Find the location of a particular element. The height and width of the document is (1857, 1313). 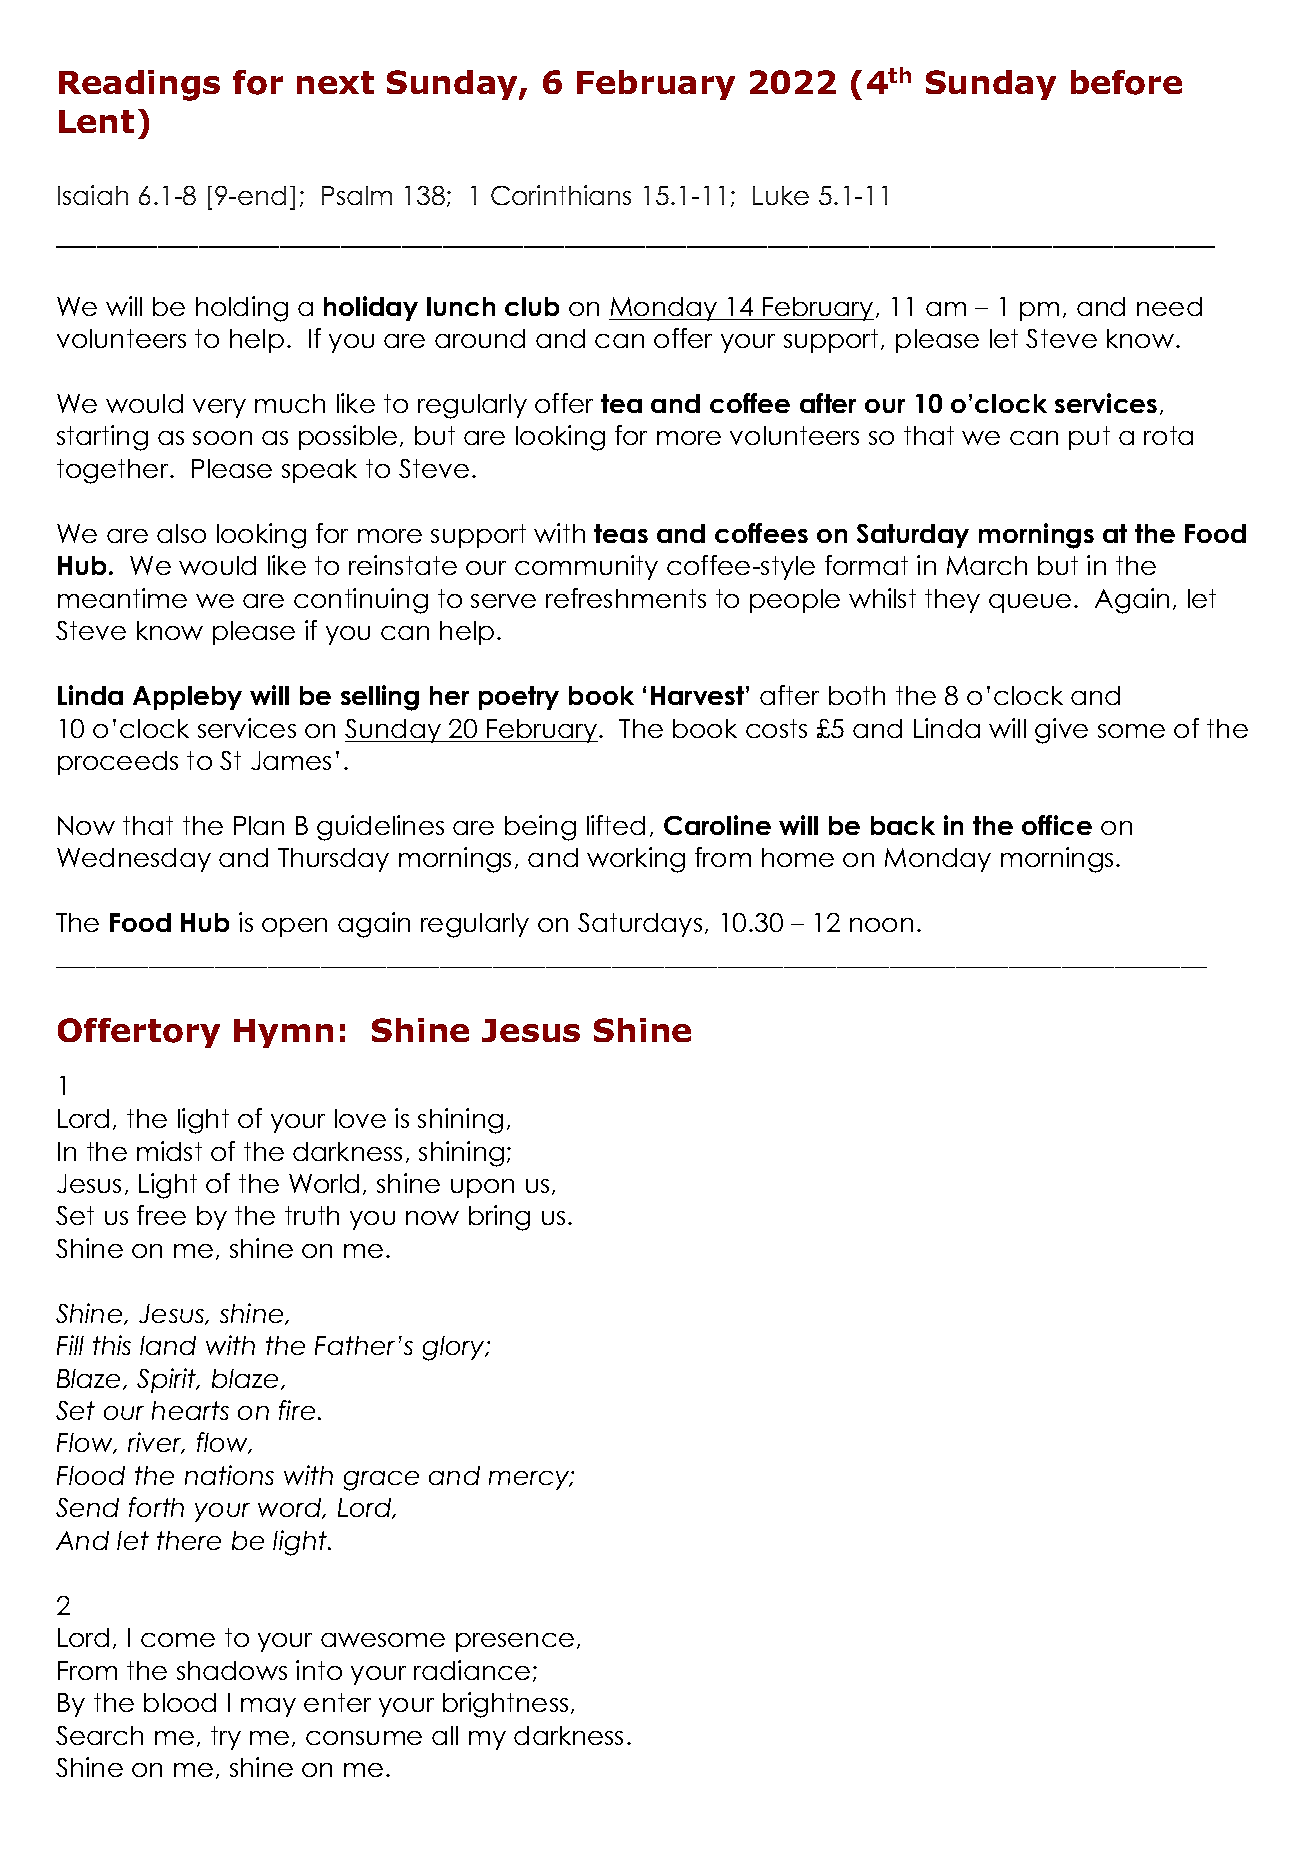

teas is located at coordinates (621, 533).
